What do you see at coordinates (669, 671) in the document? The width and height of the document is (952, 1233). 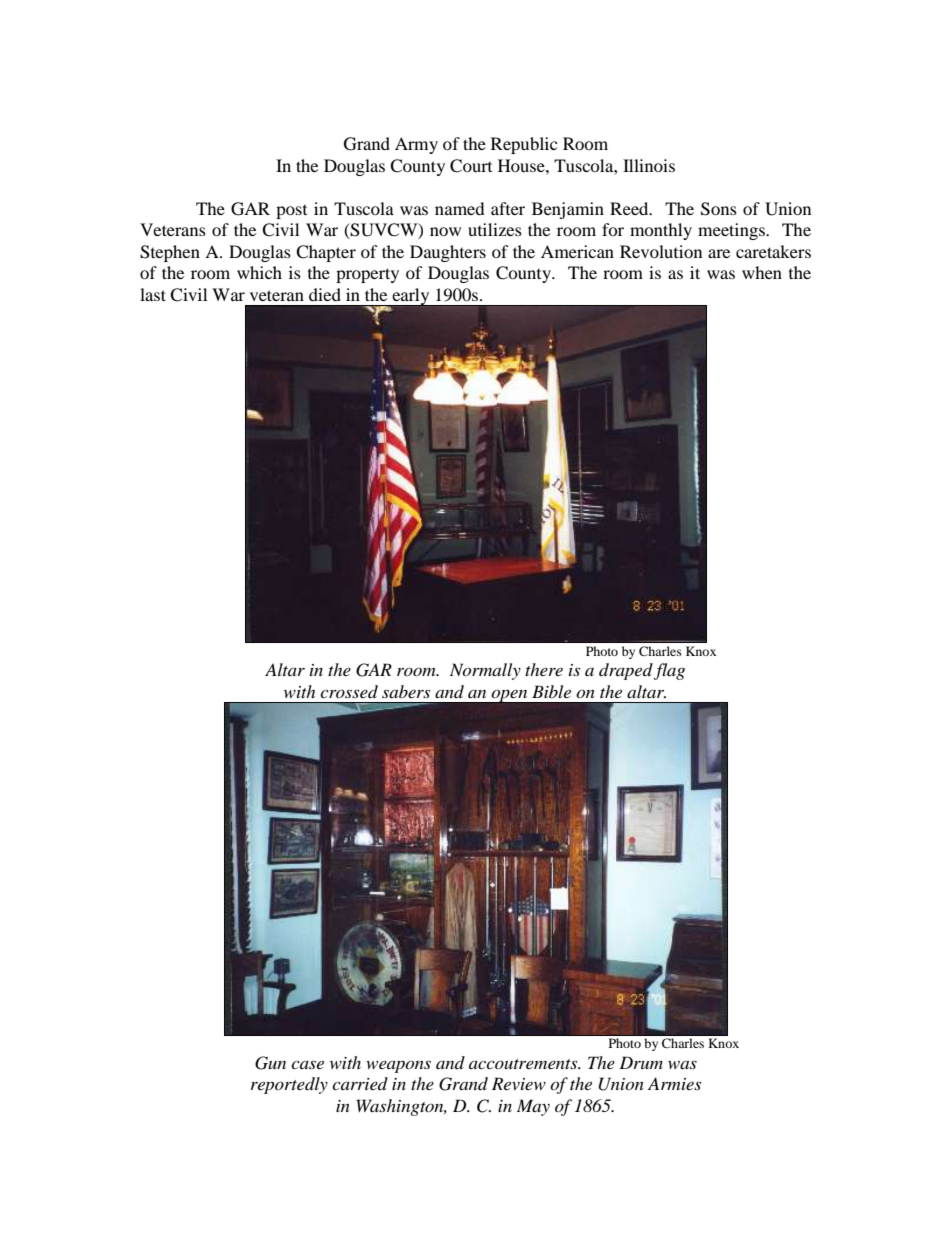 I see `flag` at bounding box center [669, 671].
